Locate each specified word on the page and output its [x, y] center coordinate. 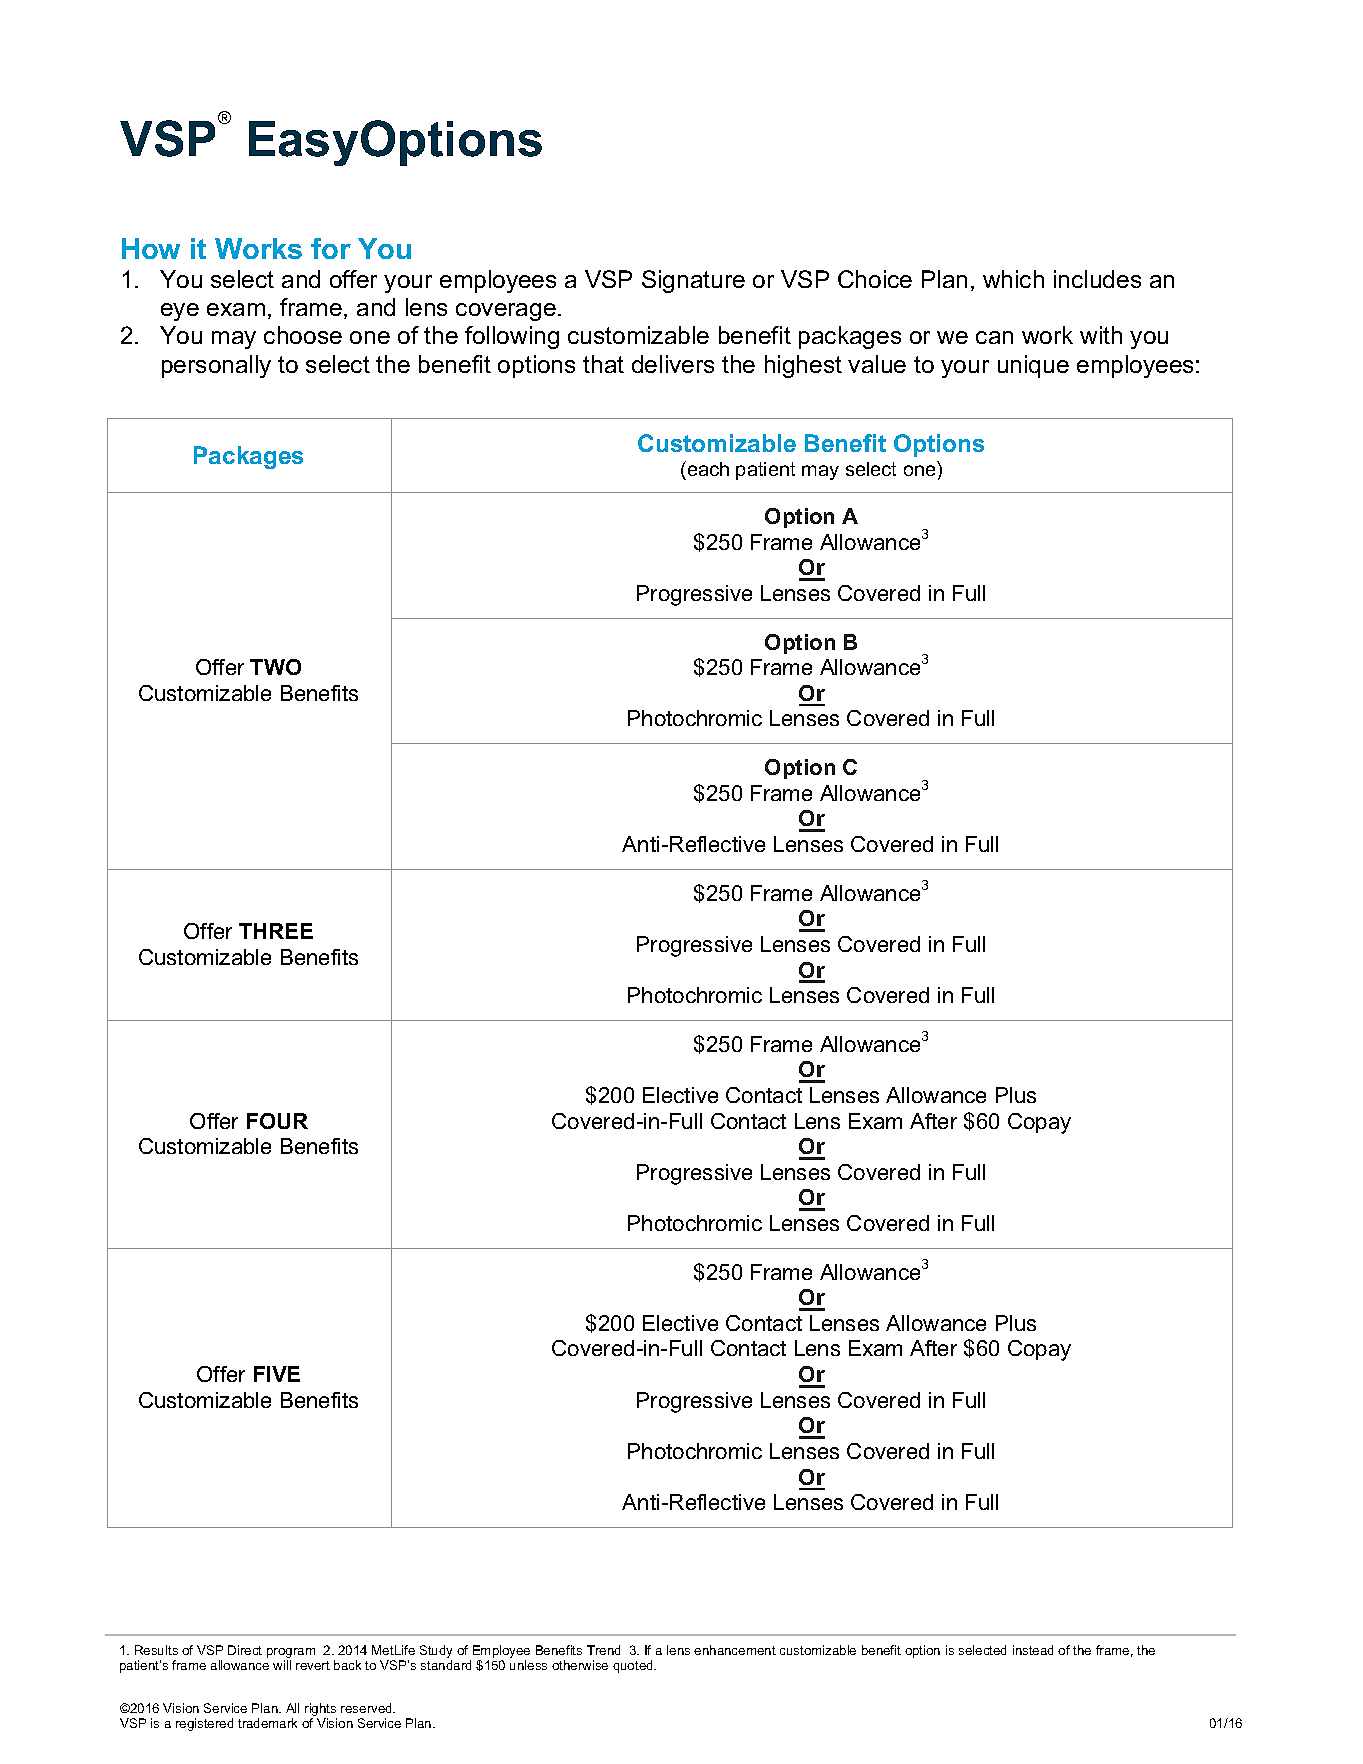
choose [303, 335]
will [282, 1665]
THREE [276, 931]
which [1013, 279]
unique [1033, 366]
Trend [603, 1650]
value [877, 364]
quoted [634, 1666]
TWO [275, 667]
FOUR [277, 1121]
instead [1033, 1650]
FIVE [277, 1374]
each [707, 468]
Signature [693, 281]
